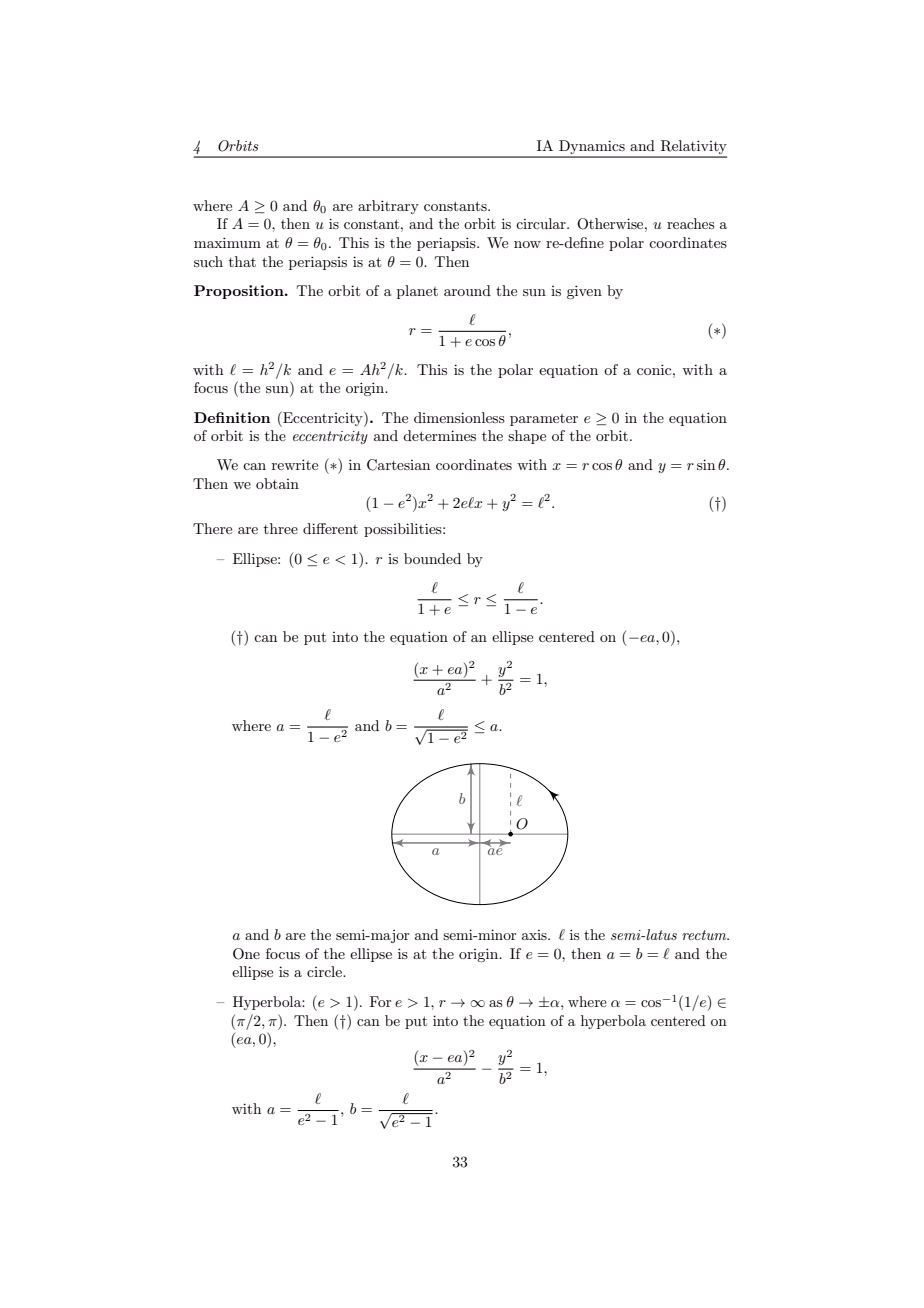  What do you see at coordinates (227, 242) in the document?
I see `maximum` at bounding box center [227, 242].
